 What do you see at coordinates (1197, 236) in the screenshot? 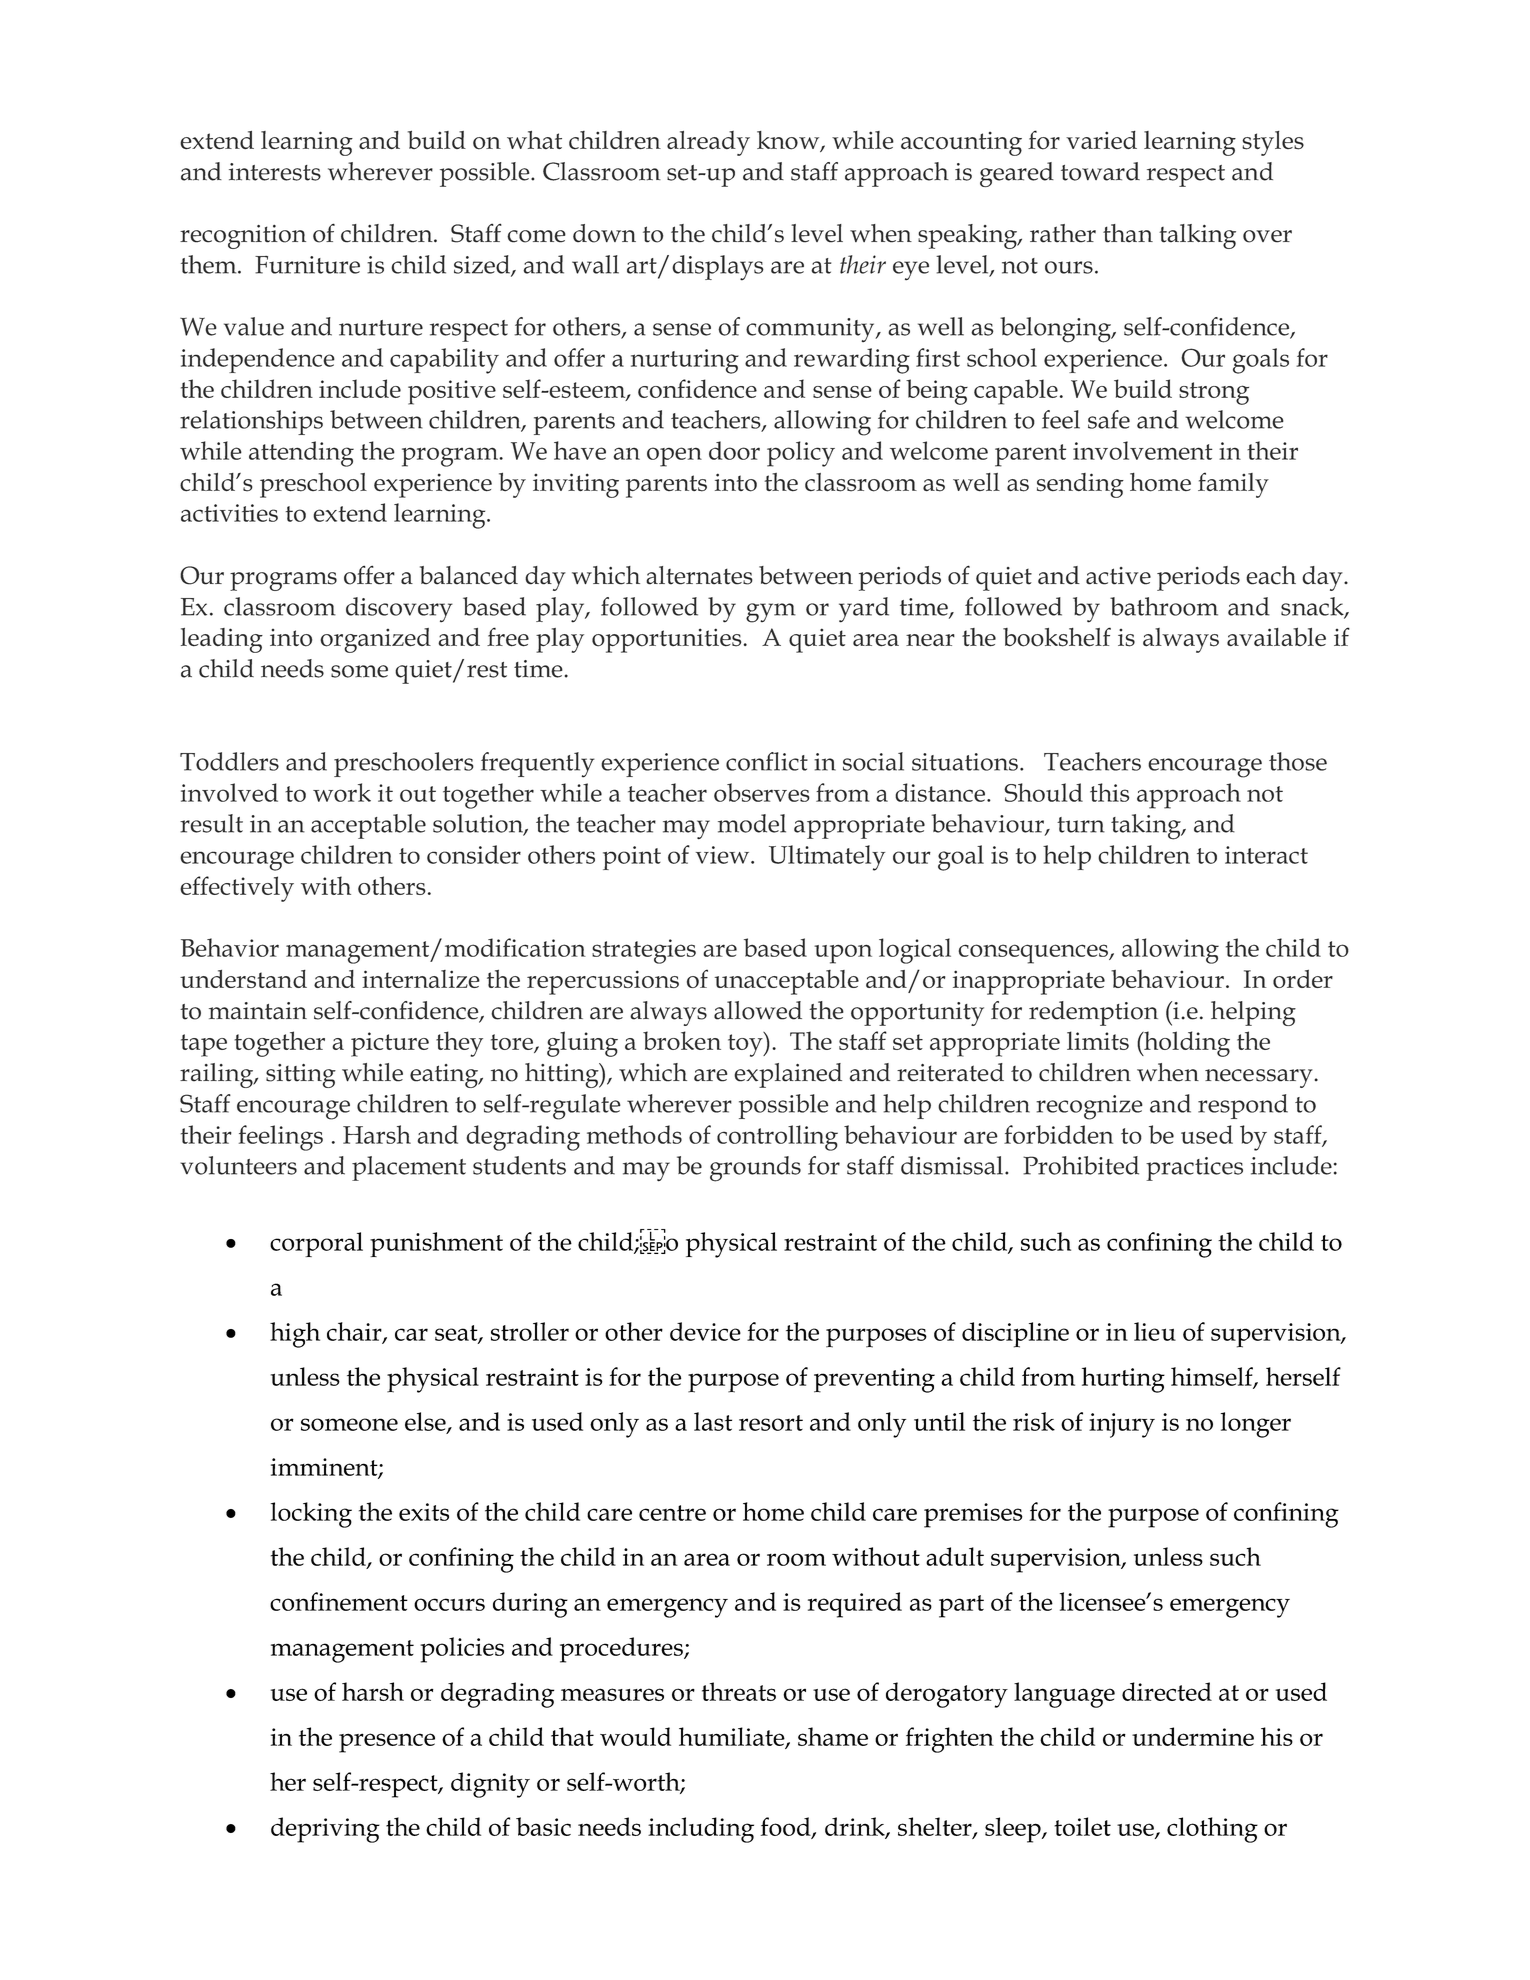
I see `talking` at bounding box center [1197, 236].
